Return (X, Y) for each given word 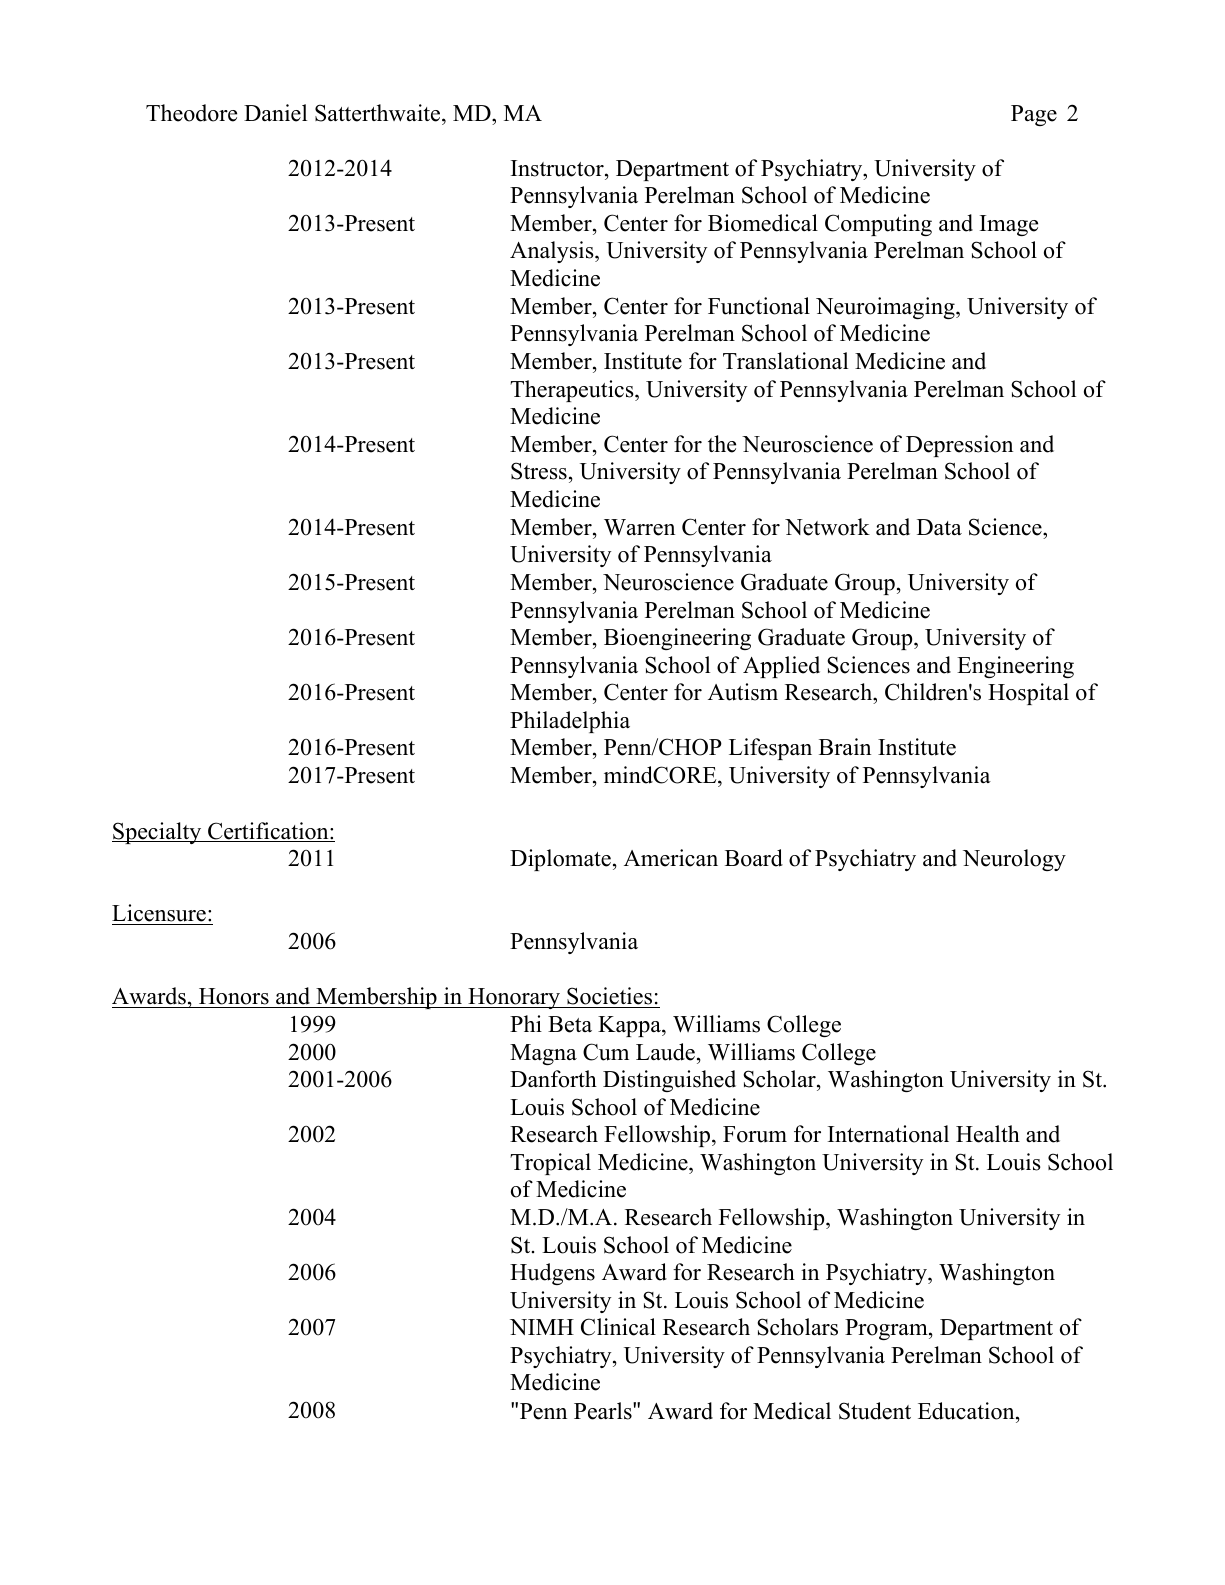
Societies (610, 997)
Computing (878, 225)
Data (939, 527)
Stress (539, 471)
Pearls (604, 1411)
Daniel (275, 113)
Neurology (1014, 860)
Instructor (558, 168)
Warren (639, 527)
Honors (234, 998)
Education (967, 1412)
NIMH (542, 1327)
